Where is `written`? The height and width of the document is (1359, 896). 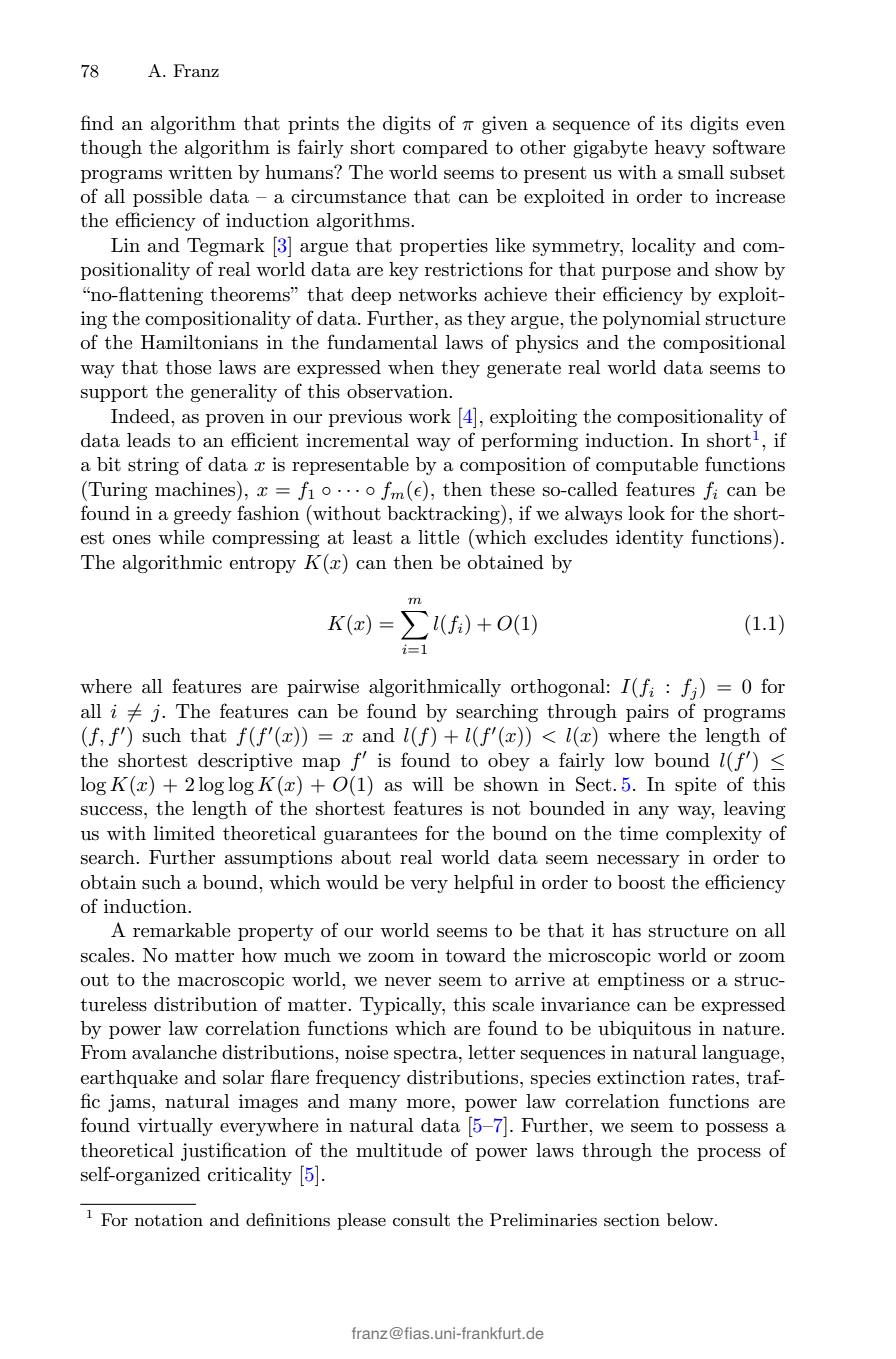 written is located at coordinates (200, 172).
